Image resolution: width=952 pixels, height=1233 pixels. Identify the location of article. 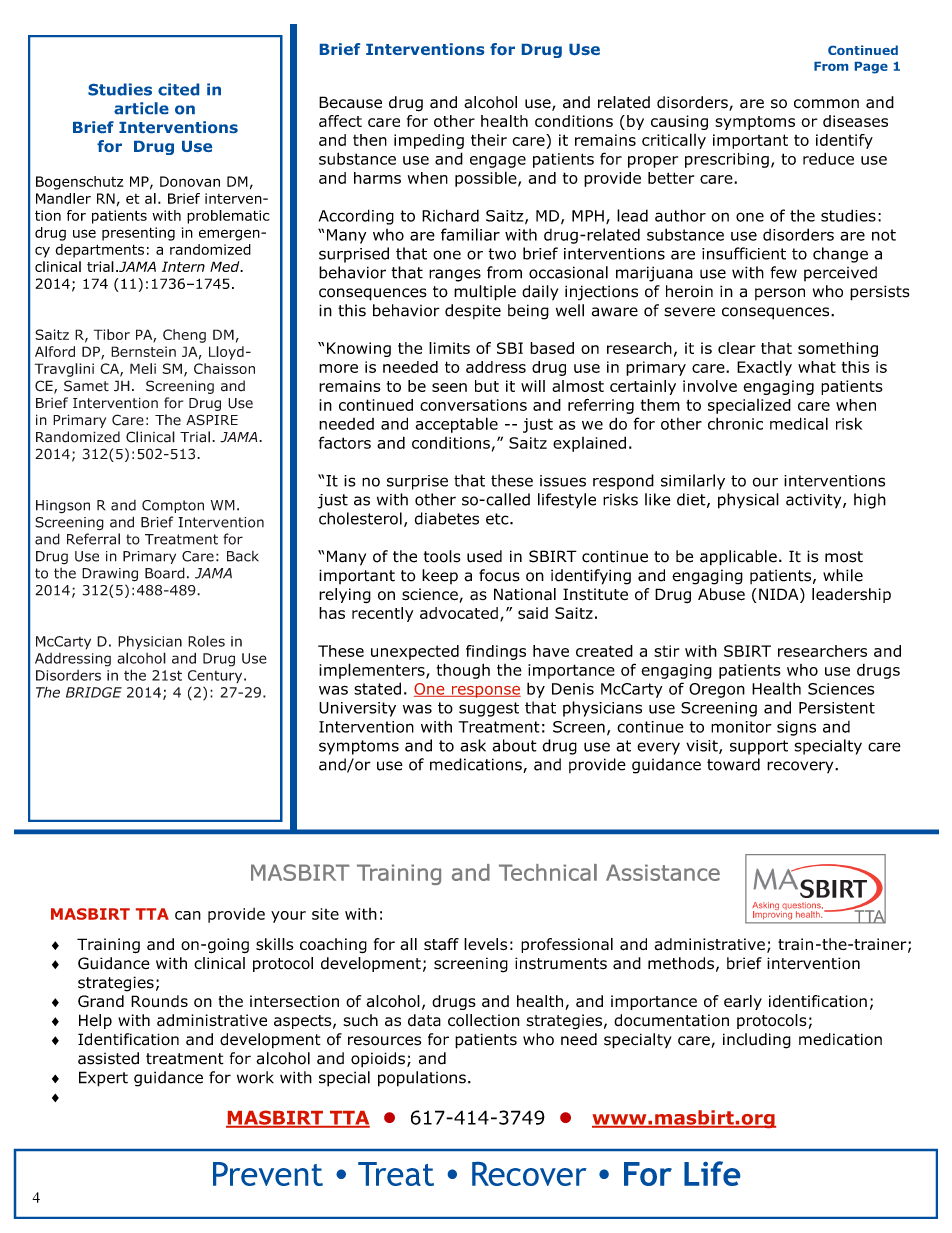
(141, 108).
